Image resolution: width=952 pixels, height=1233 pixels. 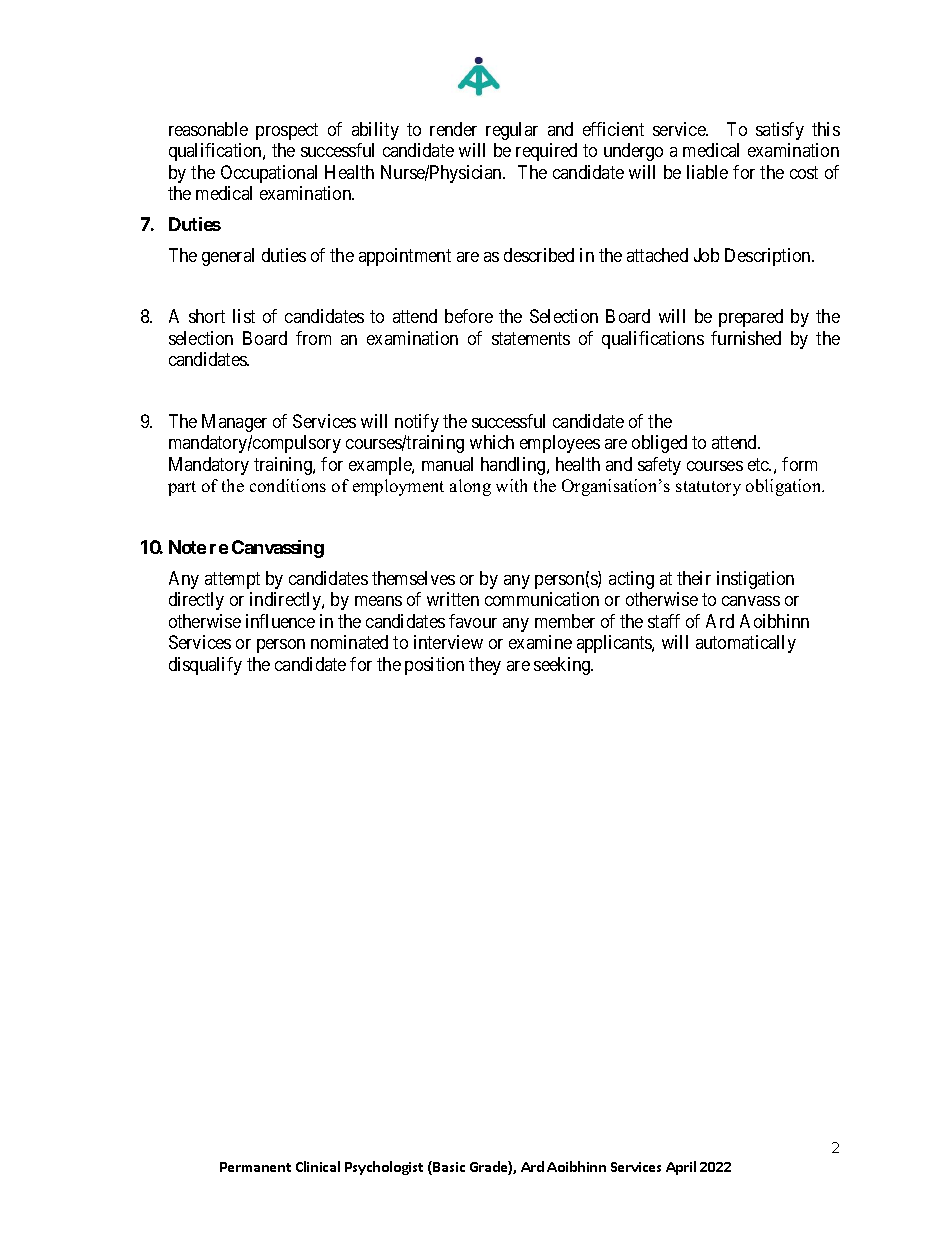 What do you see at coordinates (512, 131) in the document?
I see `regular` at bounding box center [512, 131].
